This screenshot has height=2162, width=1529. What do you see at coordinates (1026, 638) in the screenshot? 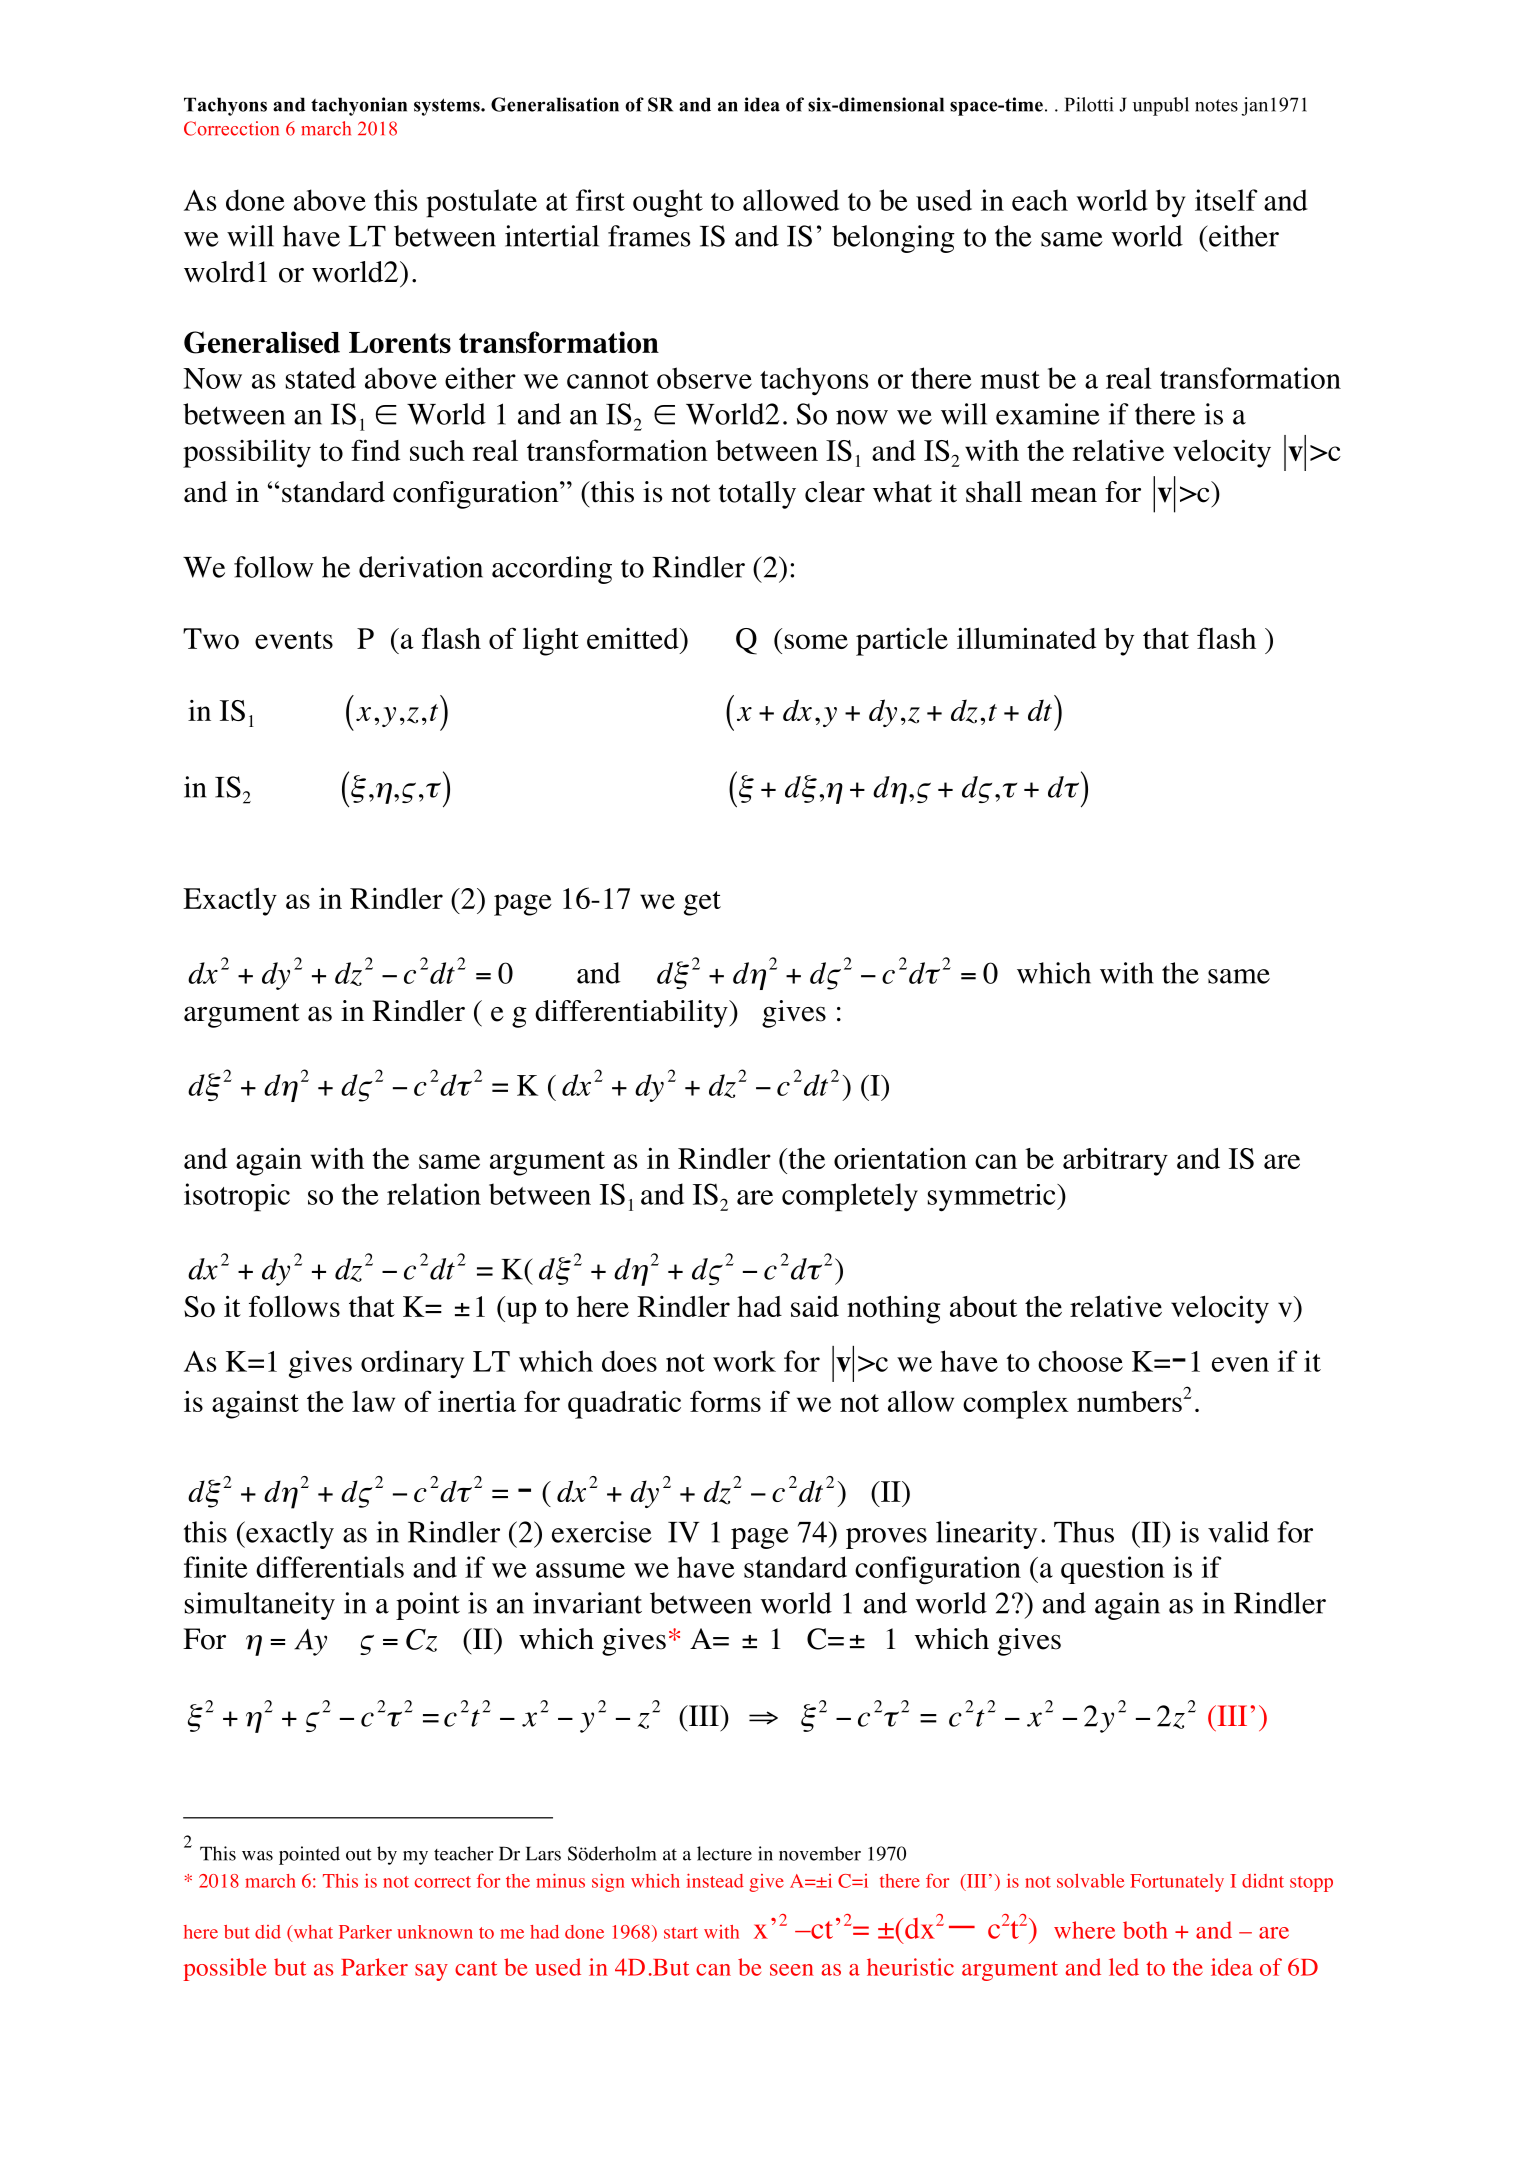
I see `illuminated` at bounding box center [1026, 638].
